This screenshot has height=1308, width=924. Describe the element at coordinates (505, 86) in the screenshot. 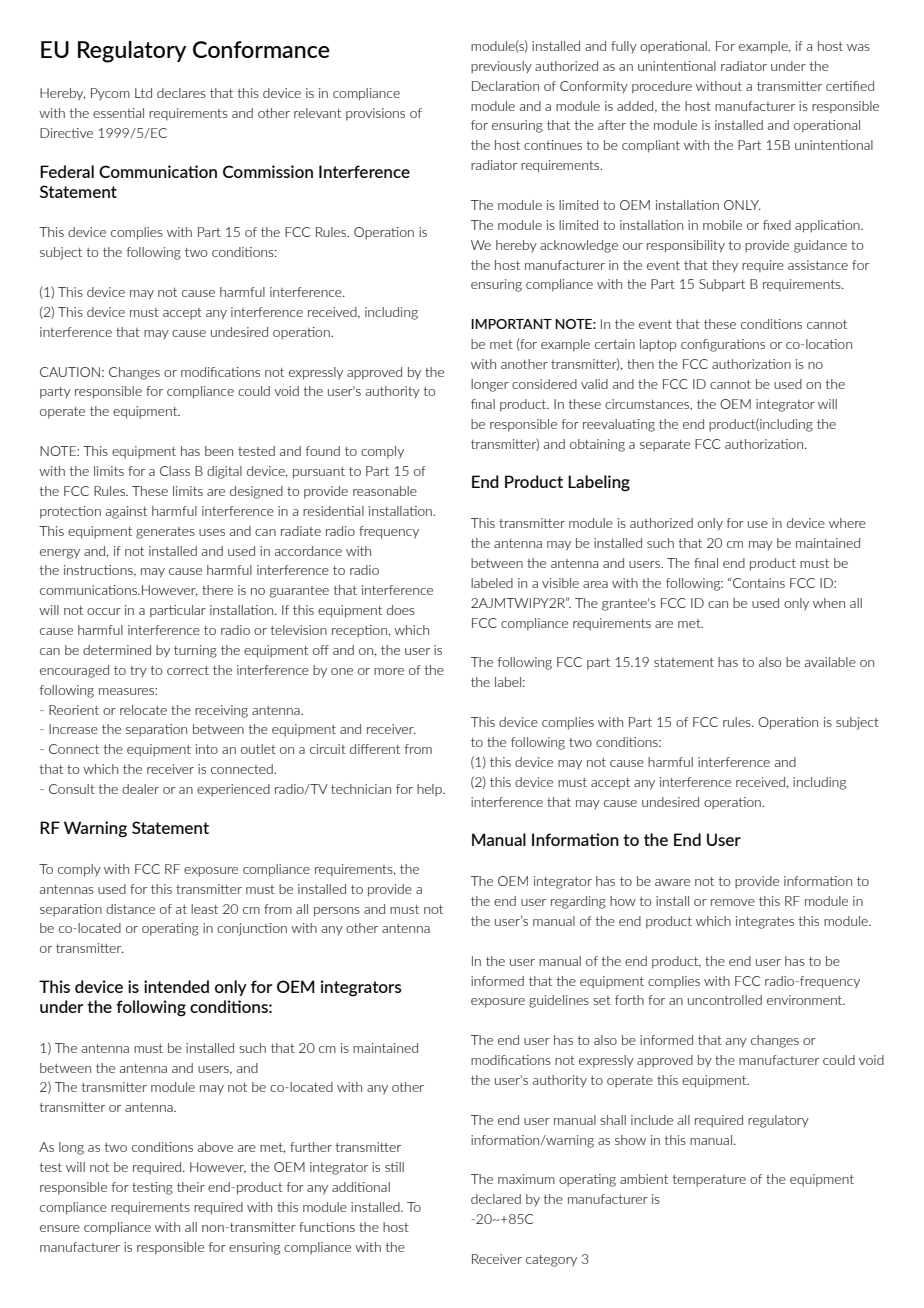

I see `Declaration` at that location.
